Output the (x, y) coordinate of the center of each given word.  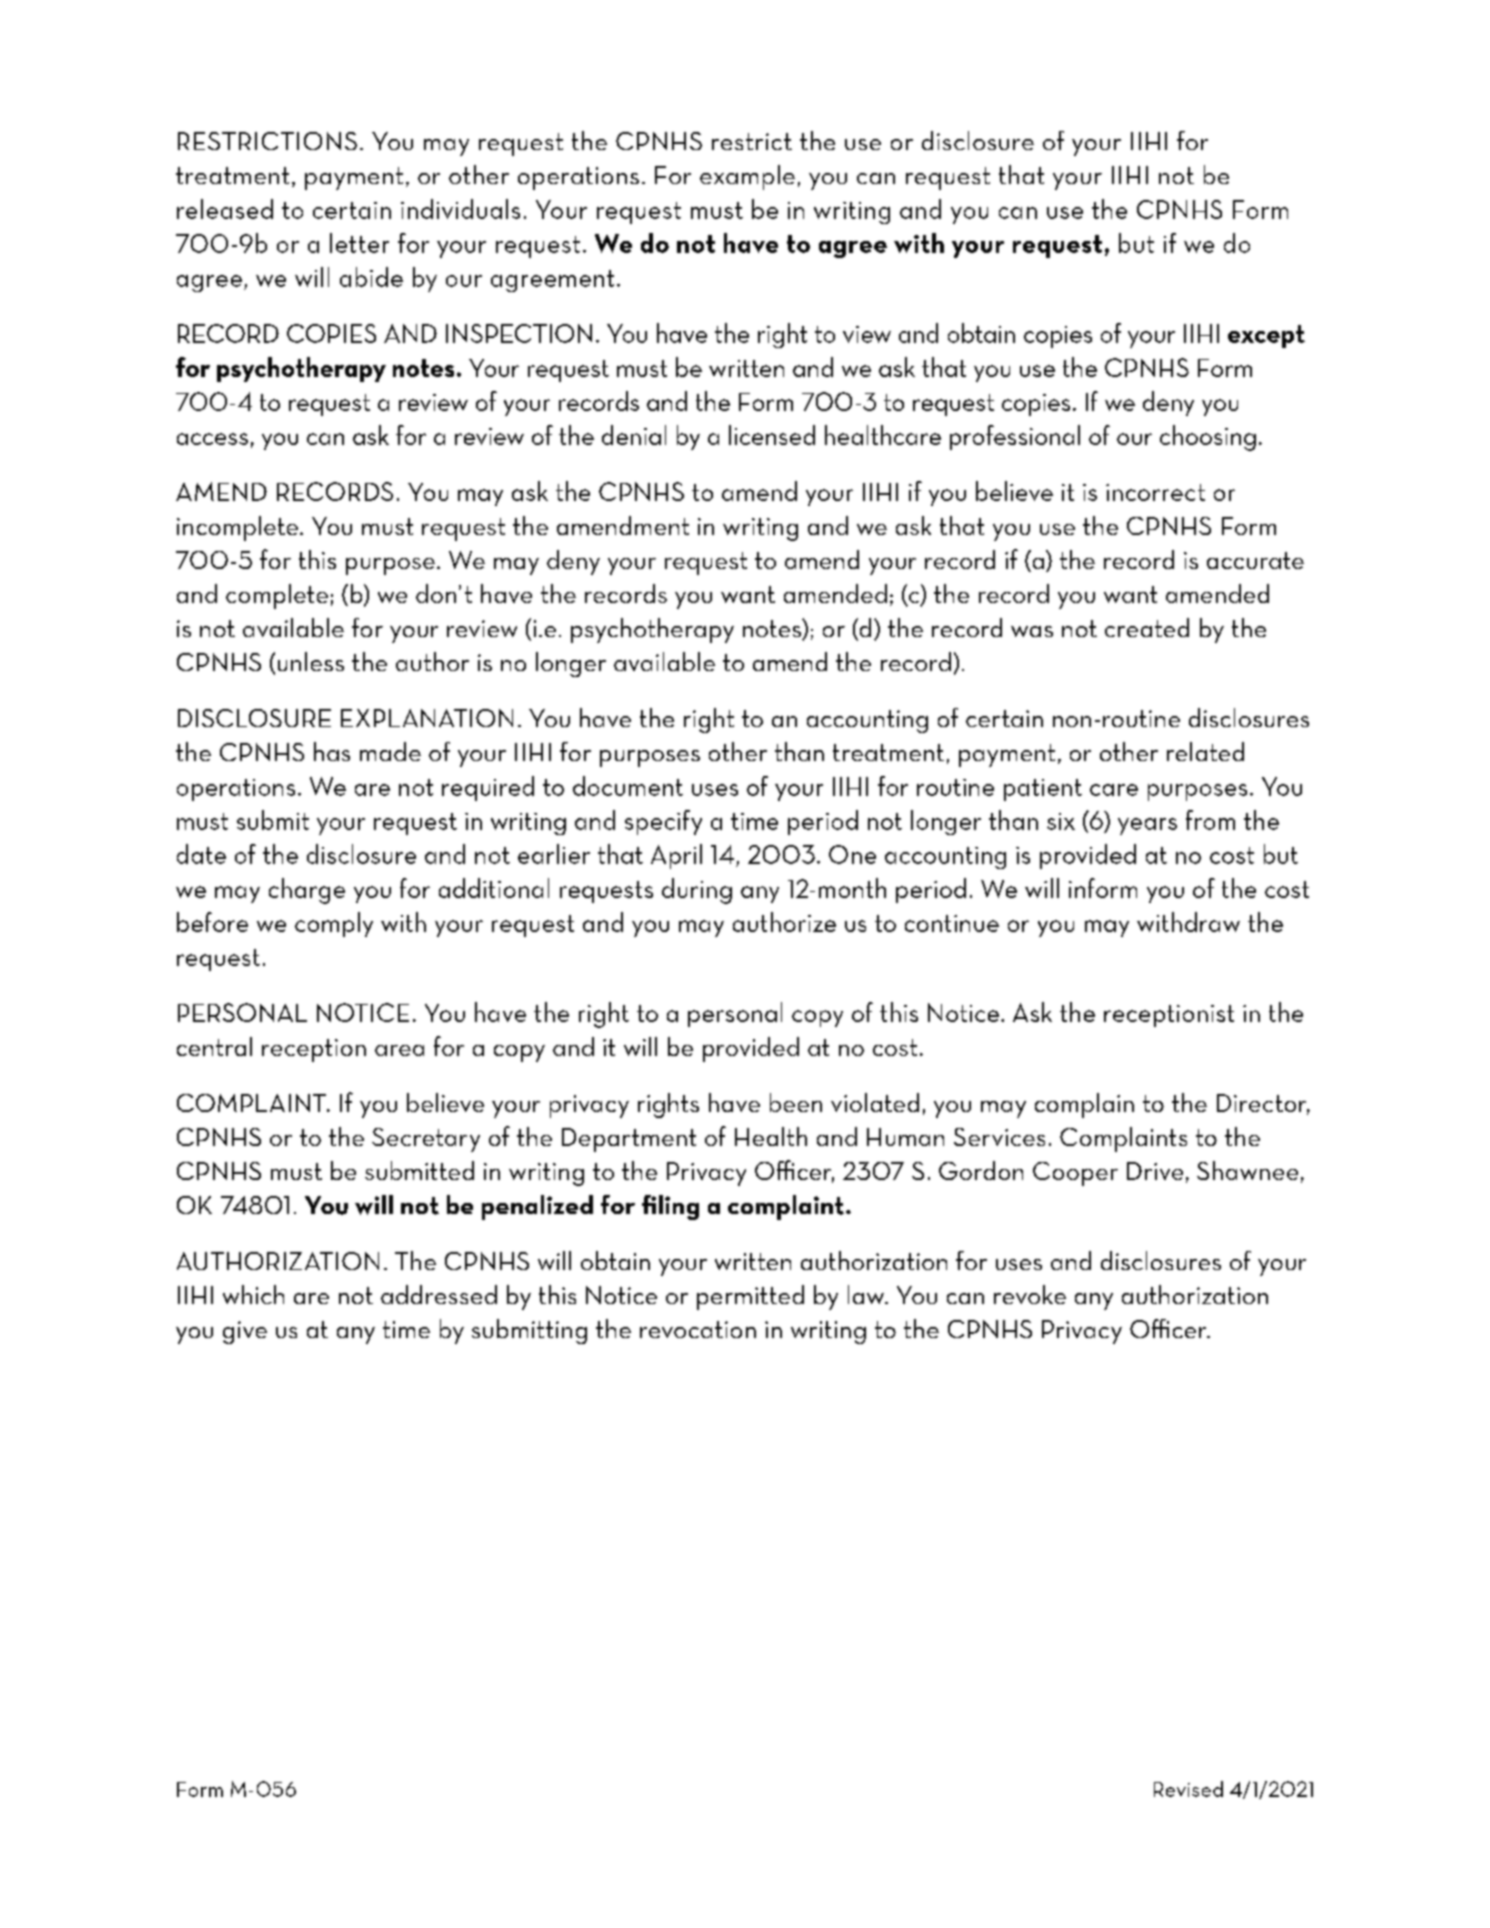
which (253, 1294)
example (747, 177)
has (332, 751)
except (1266, 336)
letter (359, 243)
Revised (1188, 1789)
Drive (1155, 1171)
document (628, 786)
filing (670, 1207)
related (1205, 751)
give (245, 1332)
